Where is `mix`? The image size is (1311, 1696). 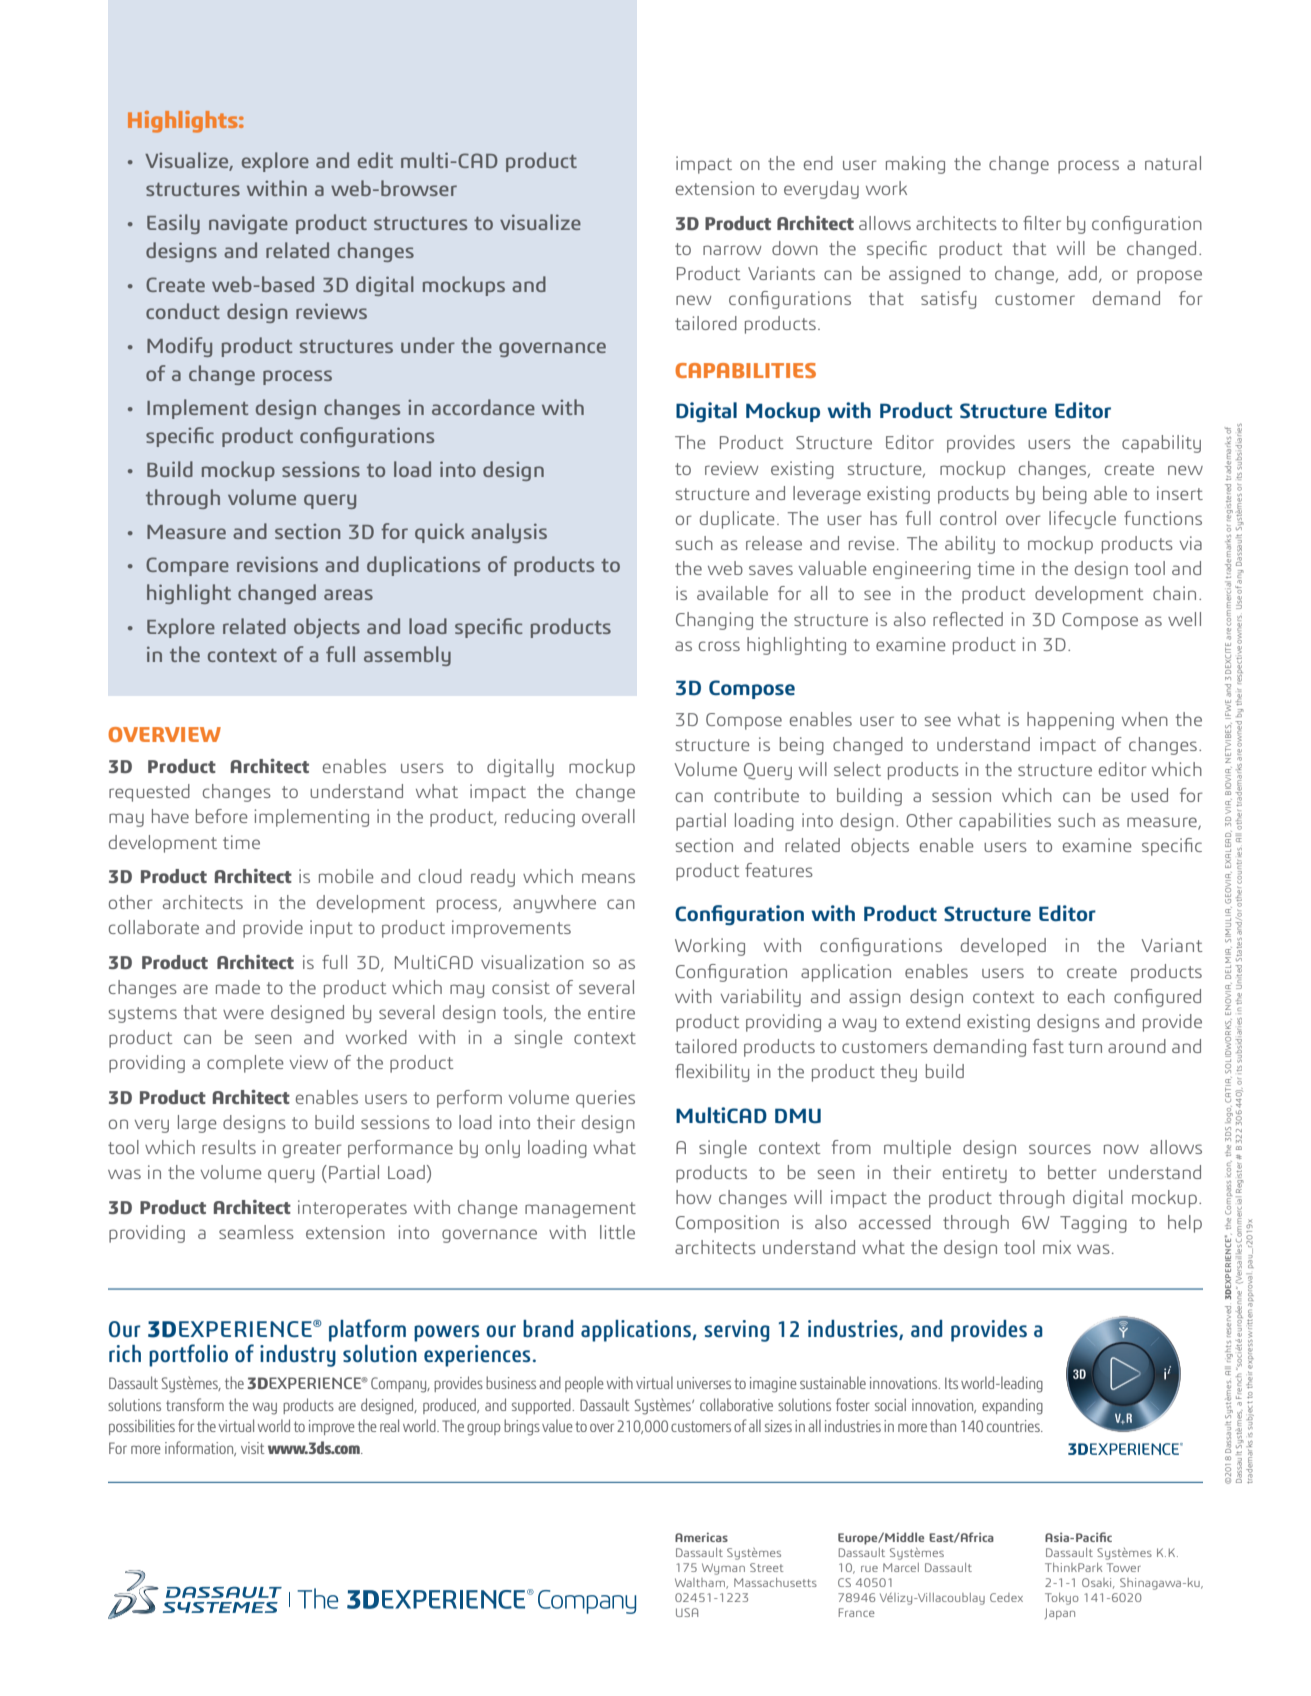
mix is located at coordinates (1057, 1247).
